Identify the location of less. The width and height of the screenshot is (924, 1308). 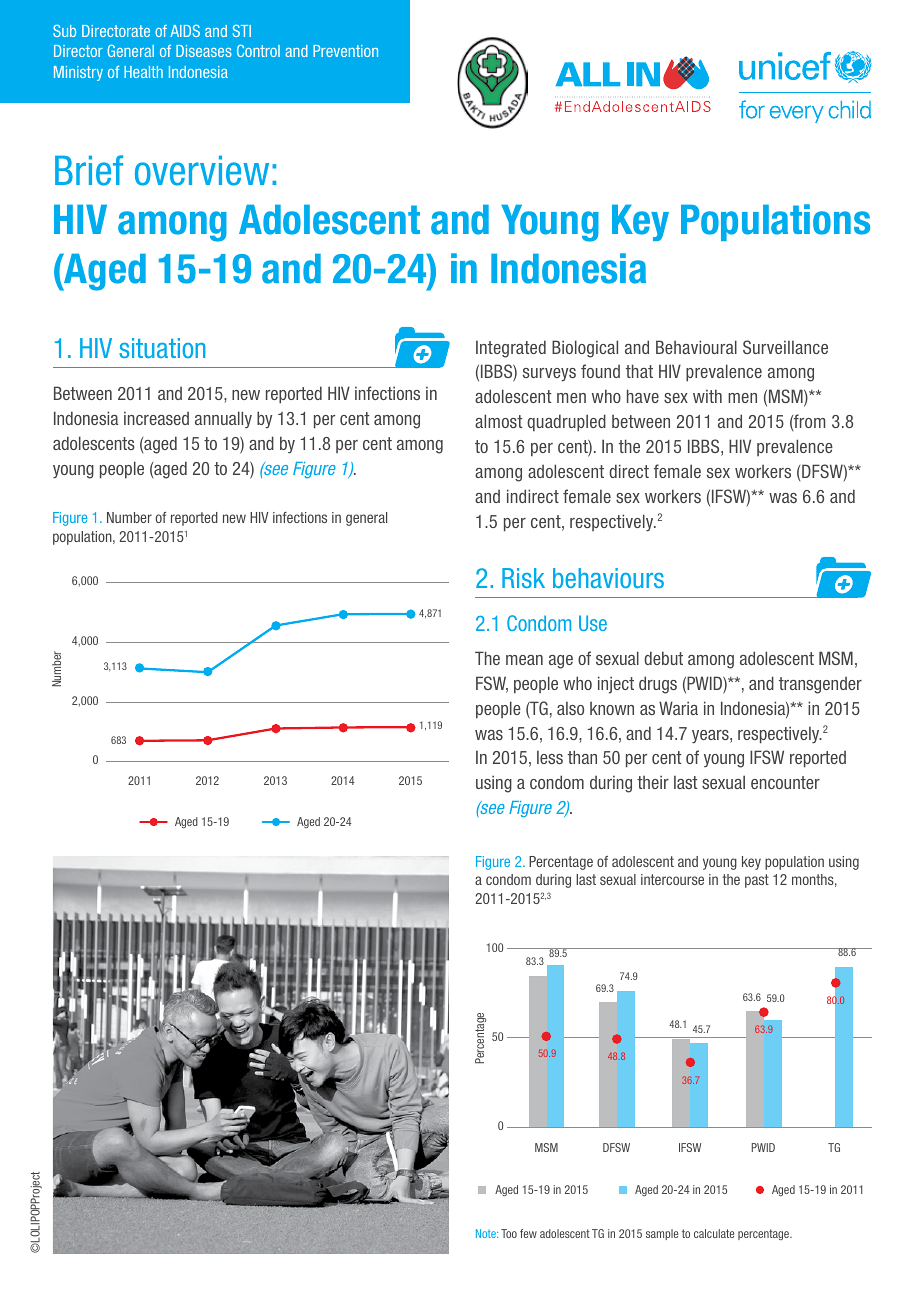
(550, 757).
